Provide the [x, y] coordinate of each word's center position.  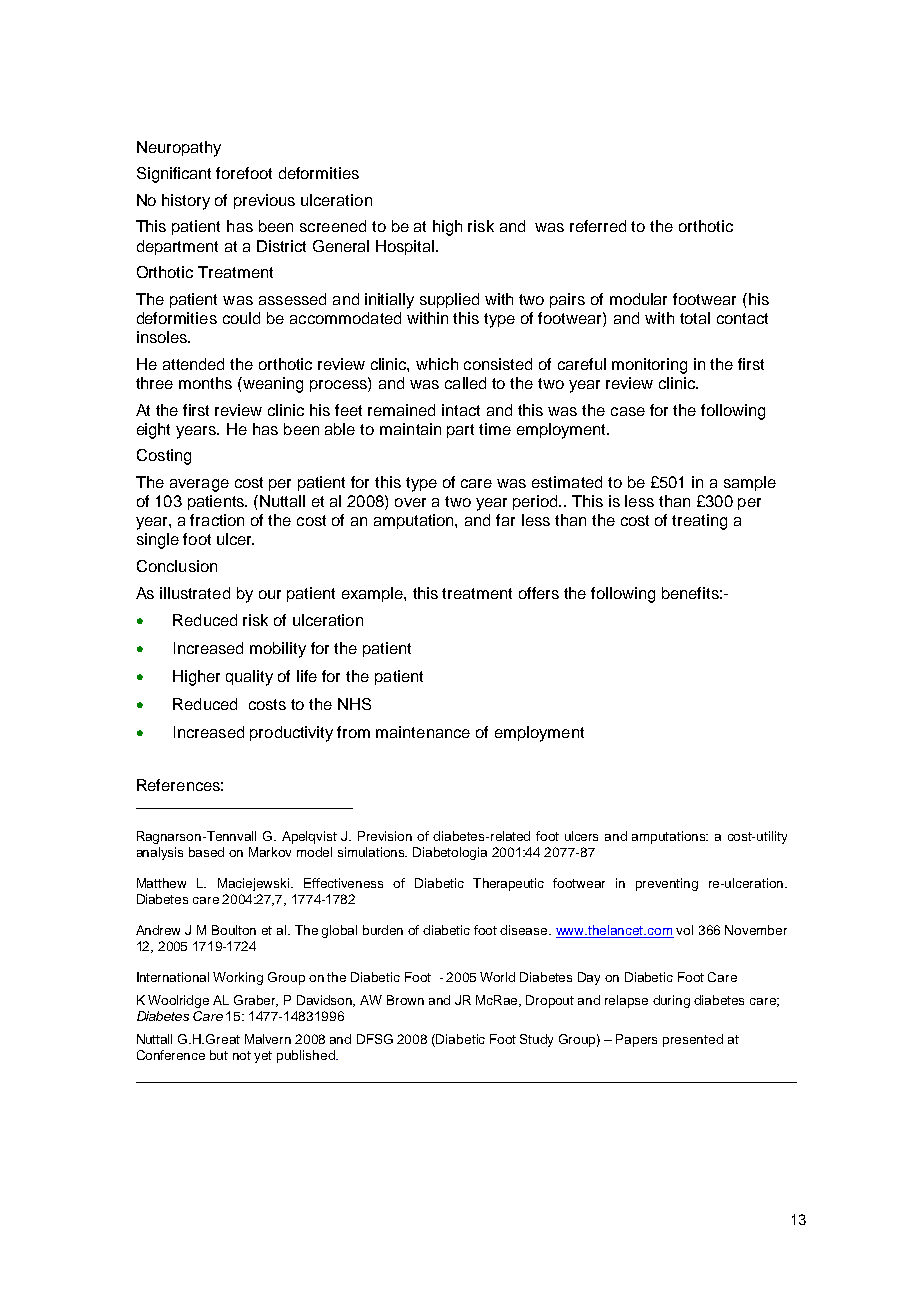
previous [264, 201]
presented [693, 1040]
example [373, 594]
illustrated [195, 593]
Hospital [406, 247]
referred [598, 226]
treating [699, 522]
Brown [405, 1000]
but [219, 1055]
